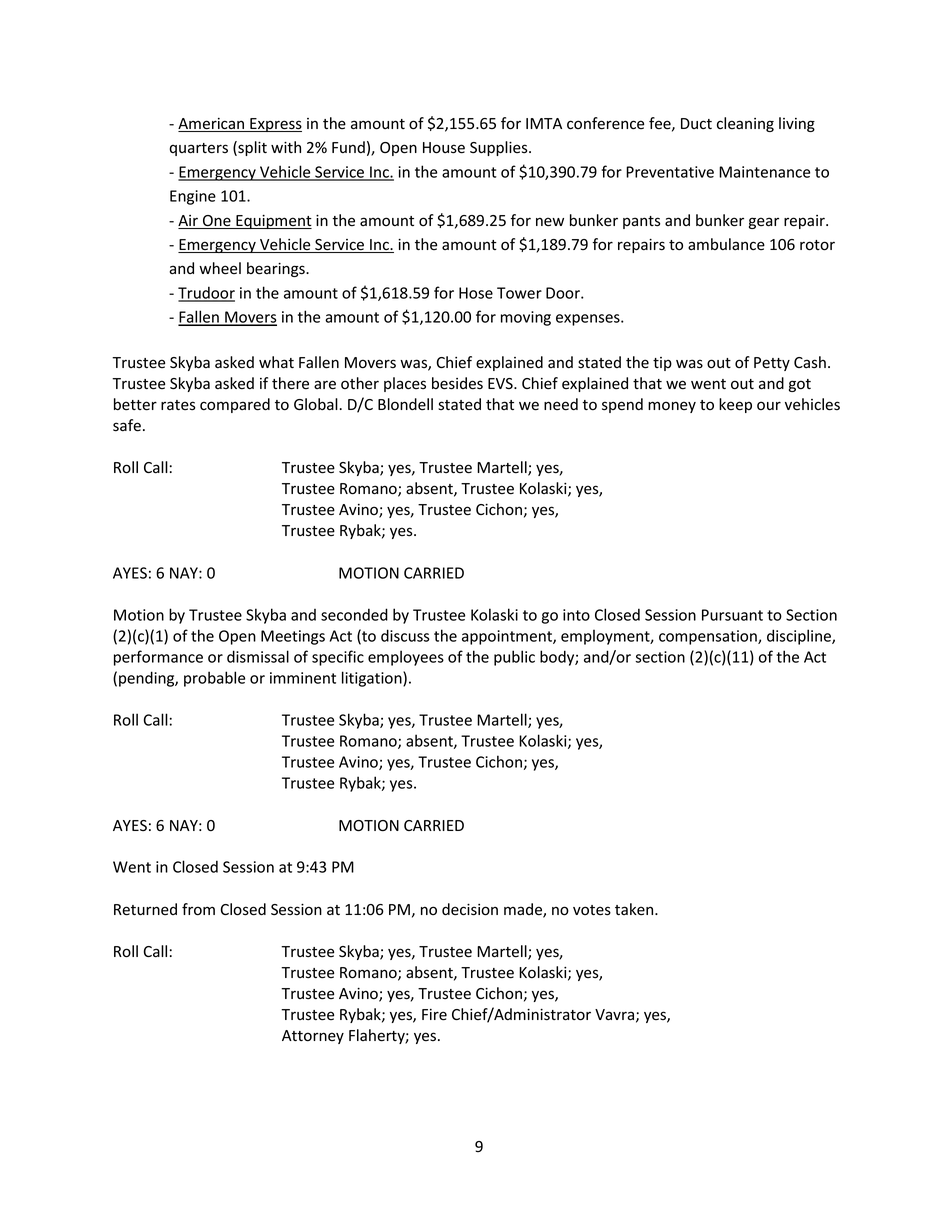 The width and height of the page is (952, 1232). Describe the element at coordinates (635, 909) in the page. I see `taken` at that location.
